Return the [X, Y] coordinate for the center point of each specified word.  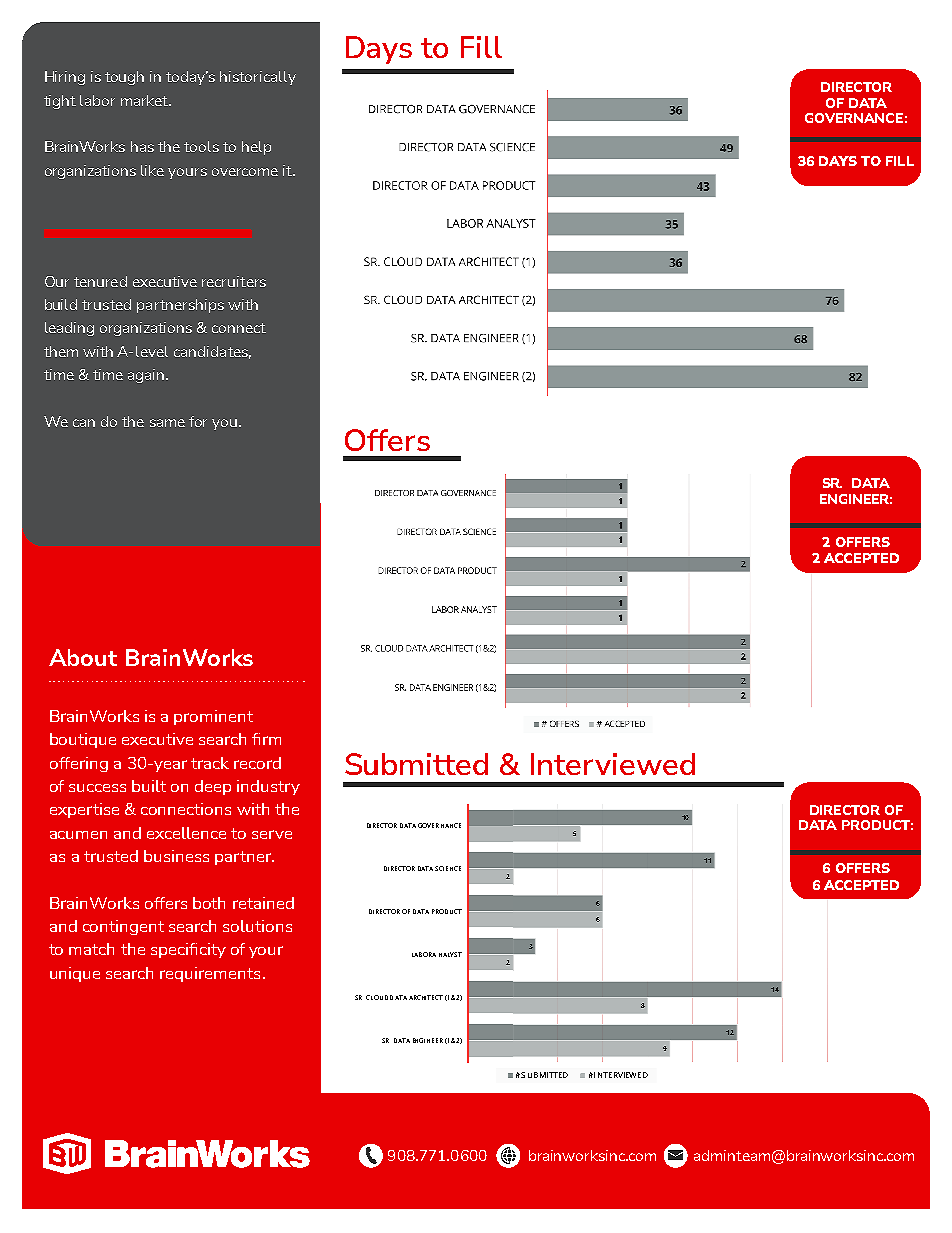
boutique [83, 740]
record [257, 763]
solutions [257, 926]
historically [258, 78]
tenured [100, 281]
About [83, 657]
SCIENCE [448, 868]
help [256, 148]
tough [124, 78]
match [91, 949]
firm [266, 739]
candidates [212, 352]
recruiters [234, 281]
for [198, 421]
